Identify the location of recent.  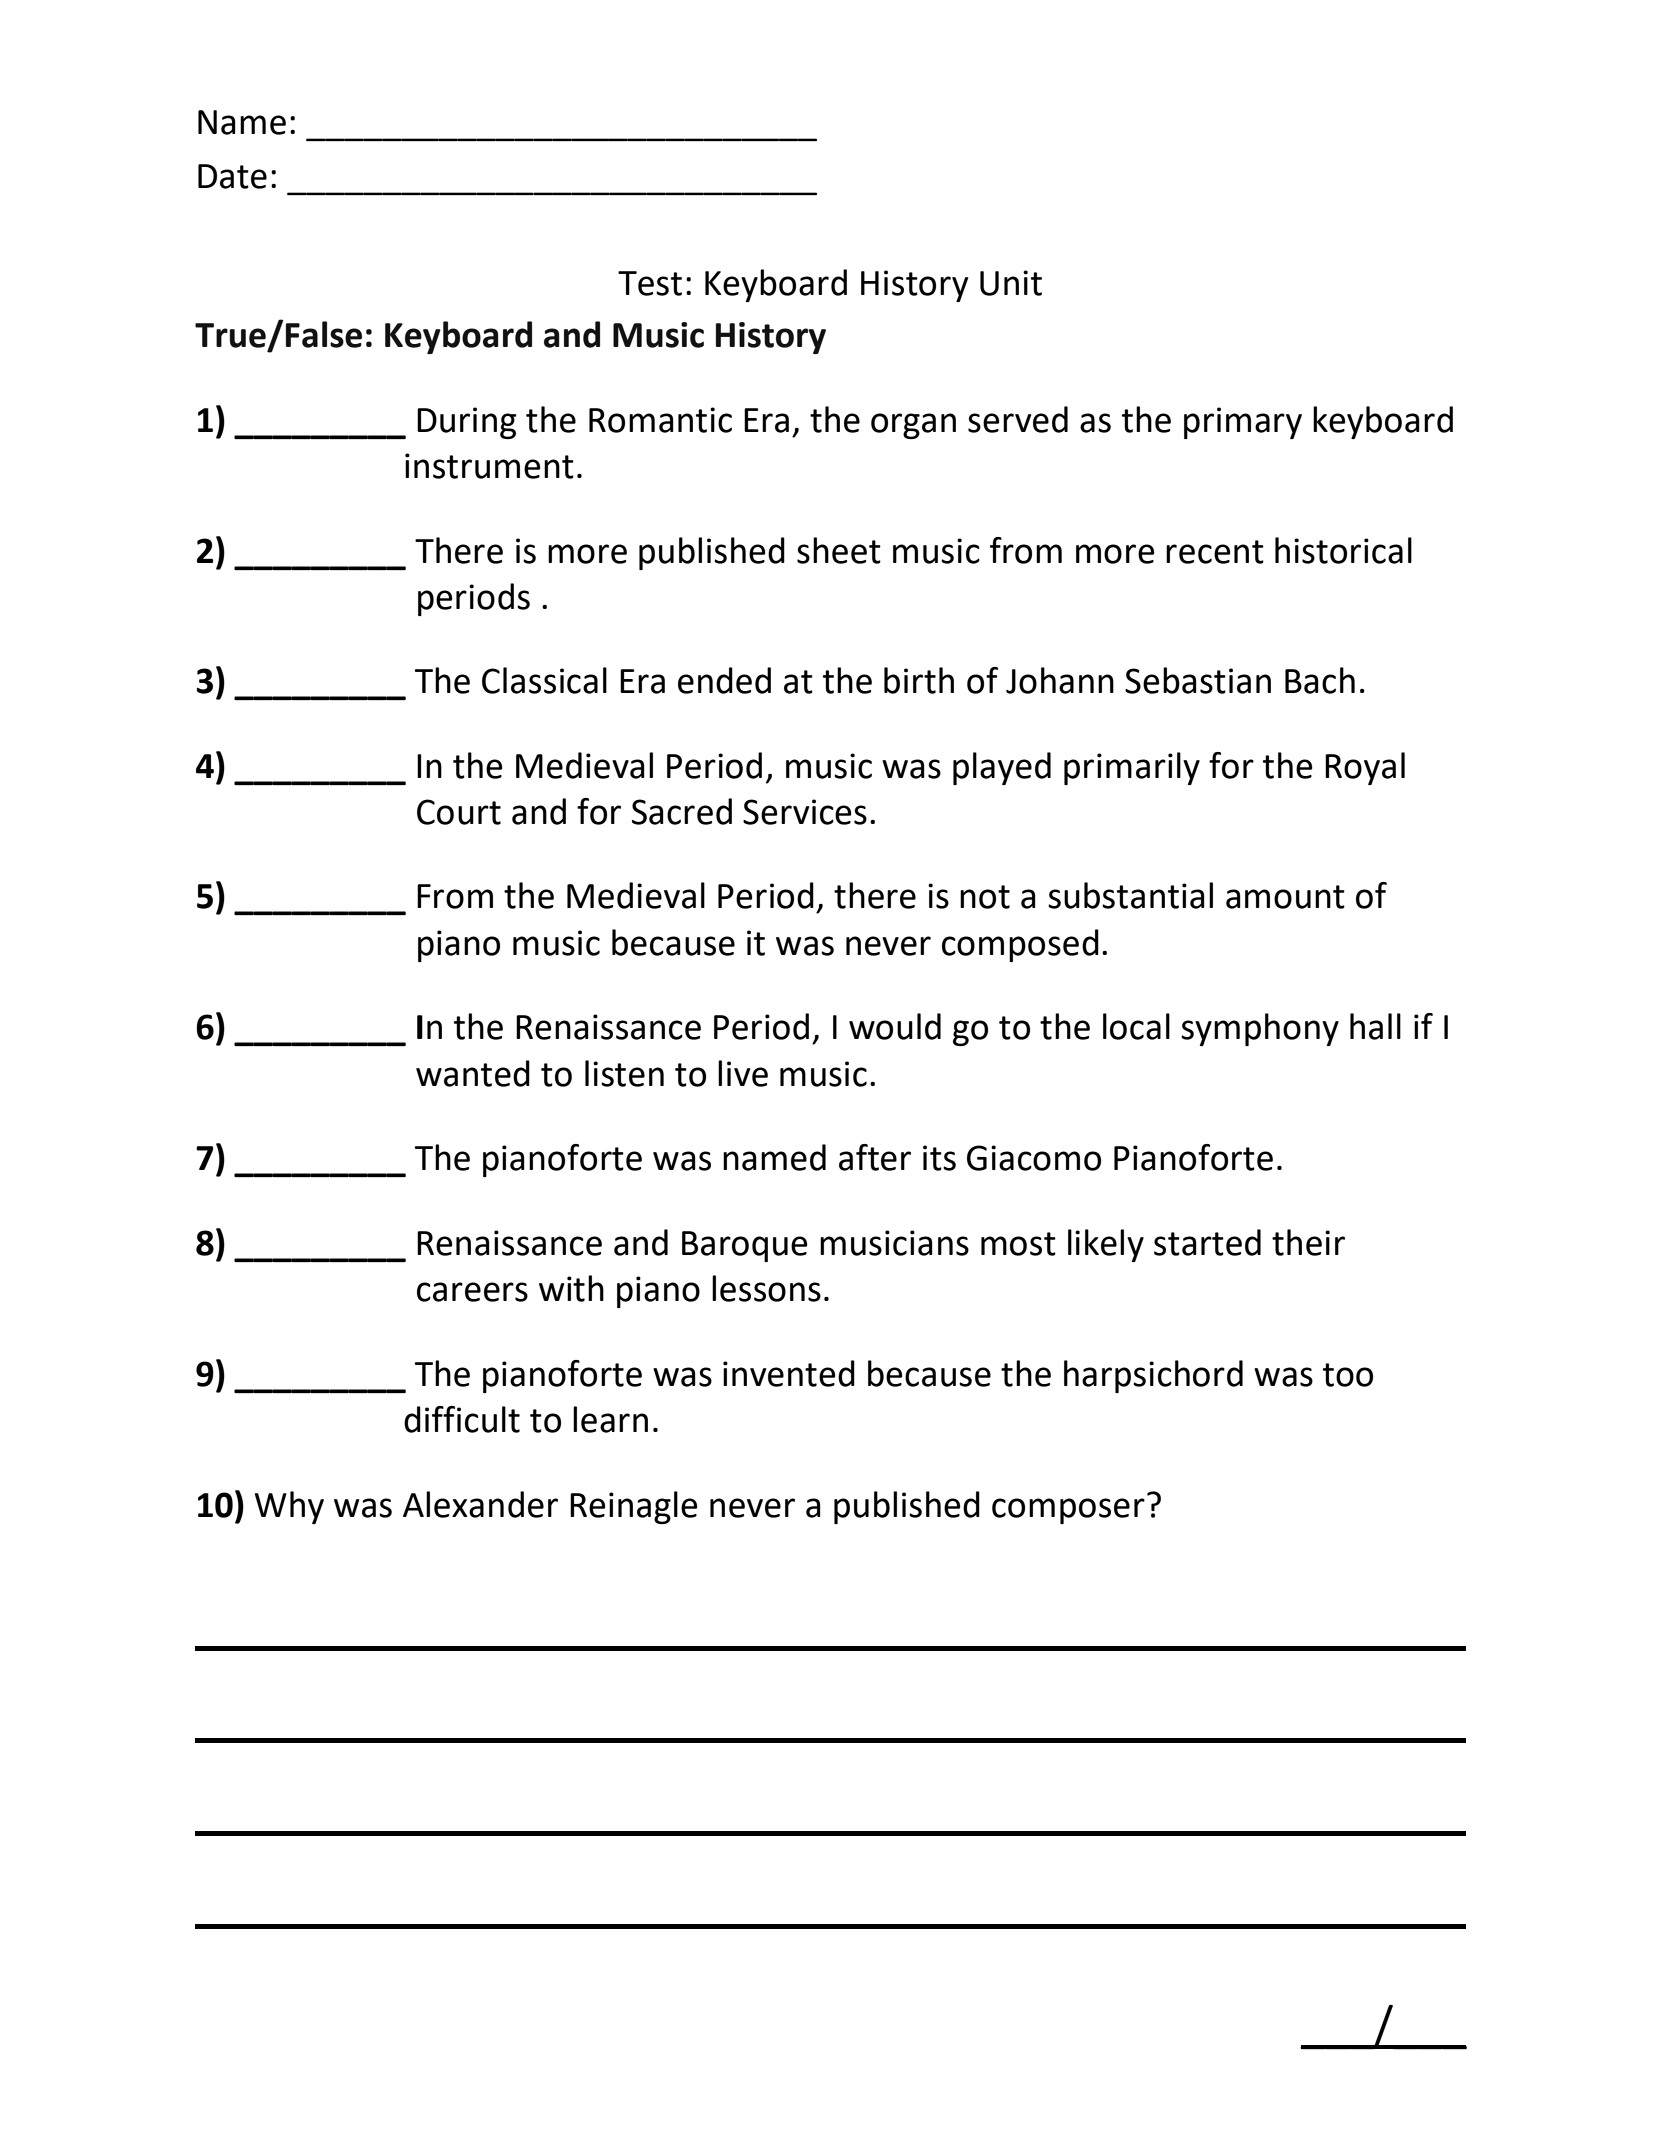
(1215, 552).
